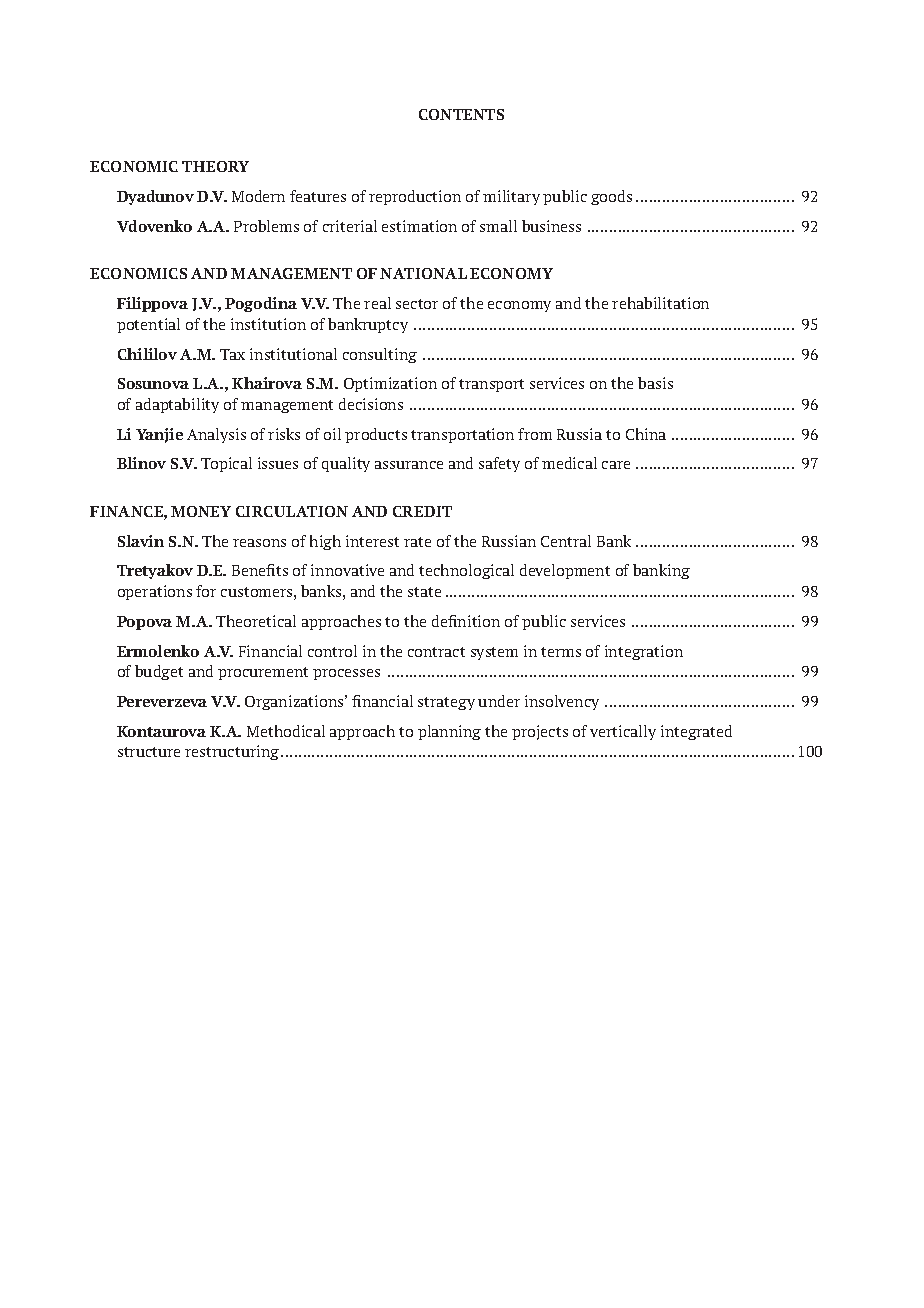 Image resolution: width=924 pixels, height=1308 pixels. I want to click on Analysis, so click(216, 435).
